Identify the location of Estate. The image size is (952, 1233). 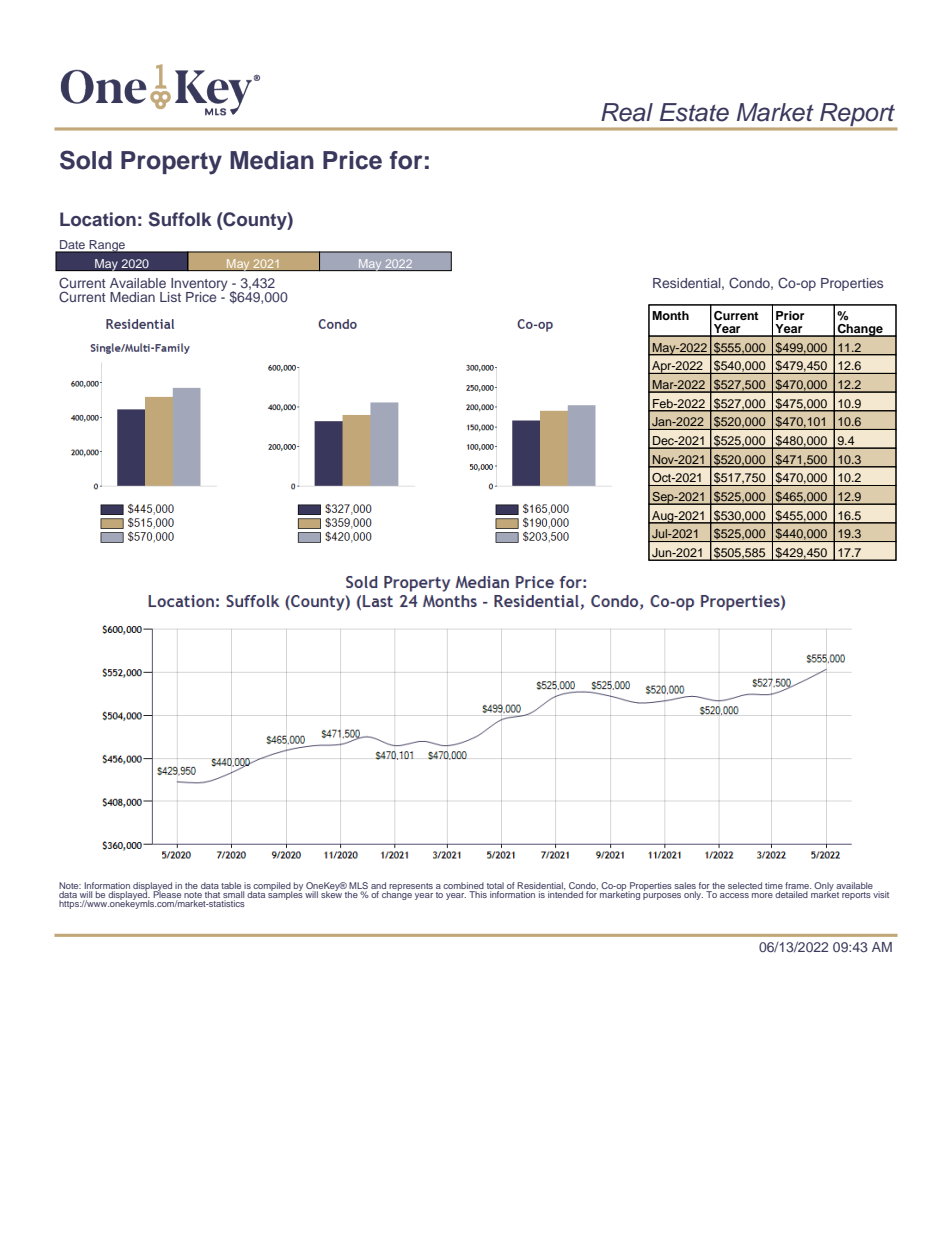
(694, 112).
